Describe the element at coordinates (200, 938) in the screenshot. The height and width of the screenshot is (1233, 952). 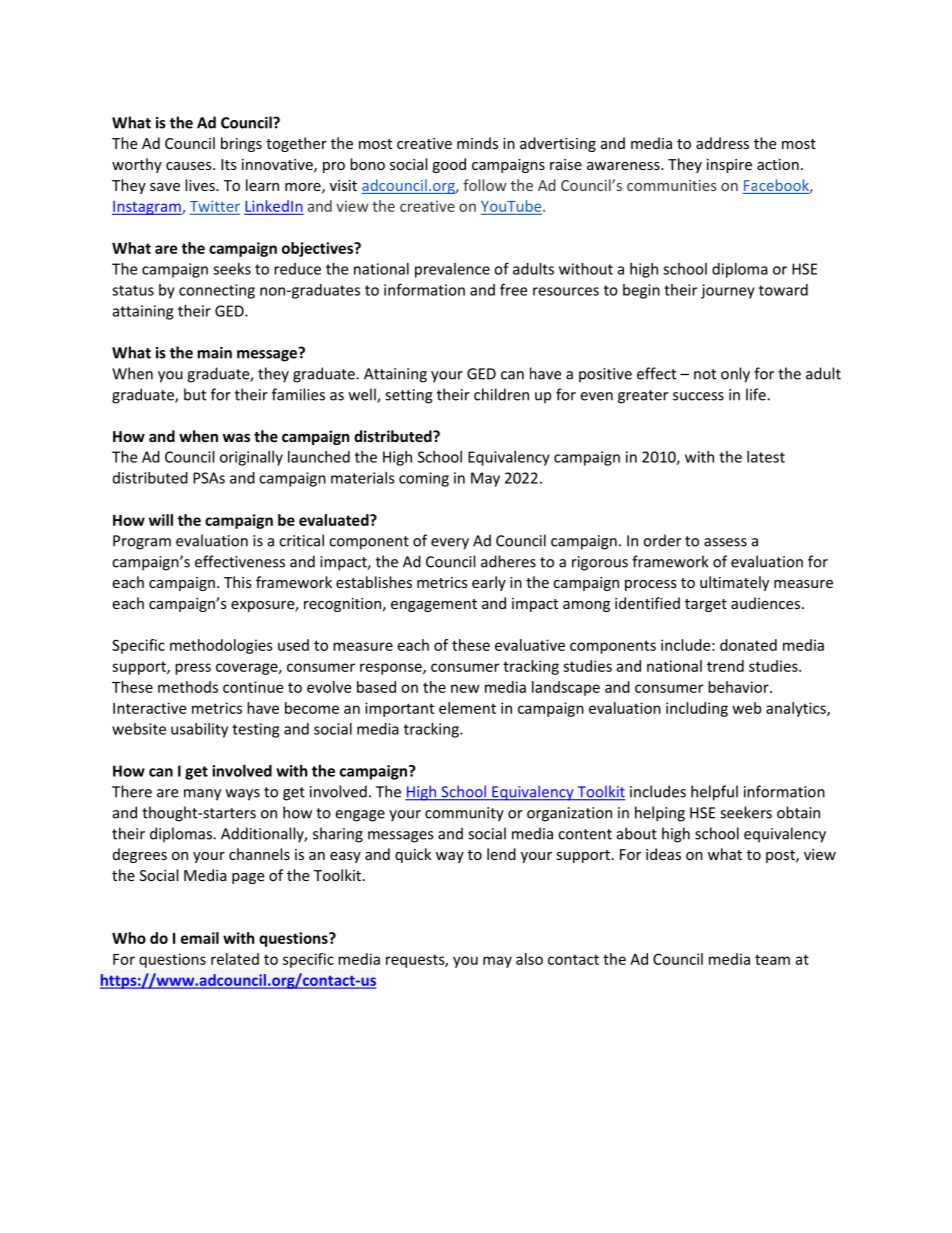
I see `email` at that location.
